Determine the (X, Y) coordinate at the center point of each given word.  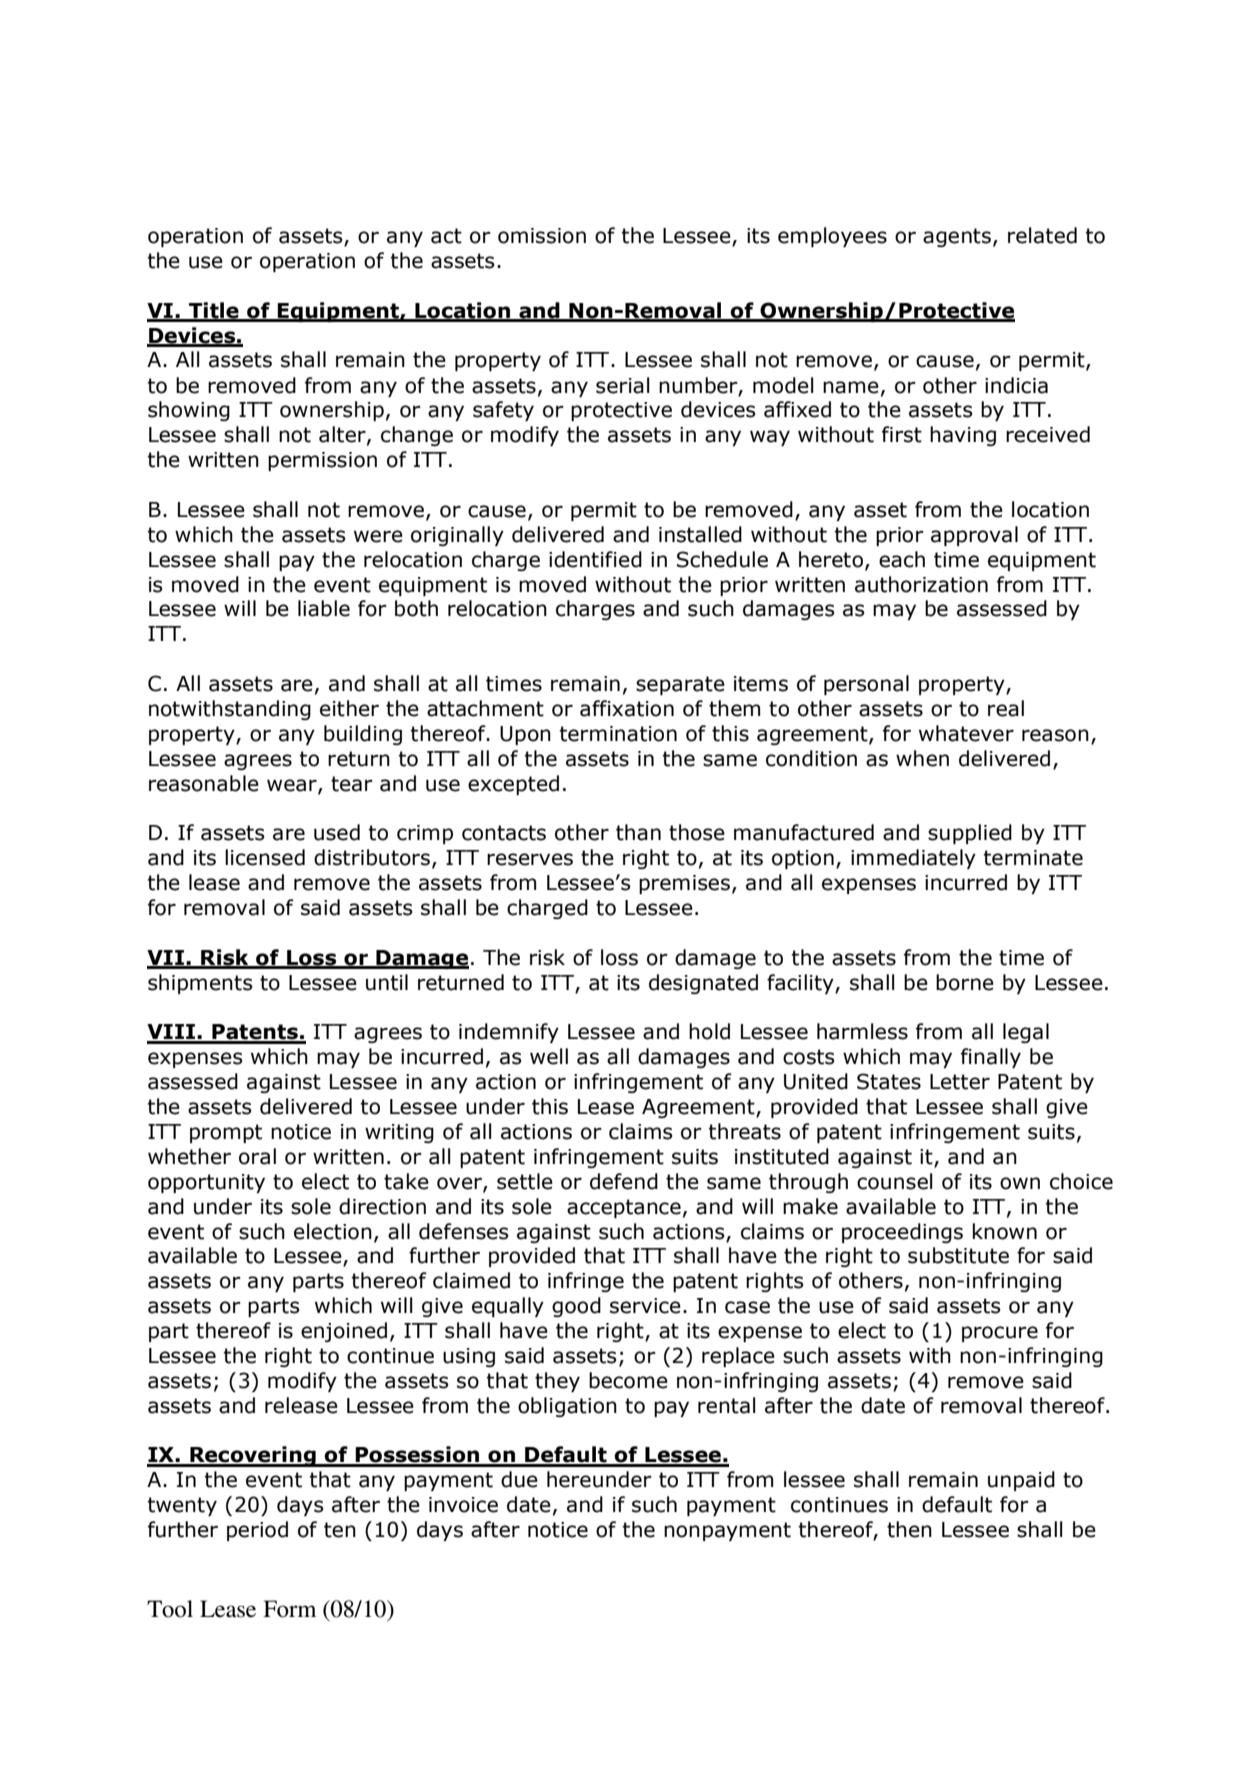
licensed (265, 857)
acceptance (624, 1208)
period (257, 1531)
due (519, 1479)
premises (684, 884)
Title (214, 311)
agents (957, 237)
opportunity (206, 1183)
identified (595, 559)
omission (542, 236)
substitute (958, 1255)
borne (965, 982)
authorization (921, 584)
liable (324, 608)
